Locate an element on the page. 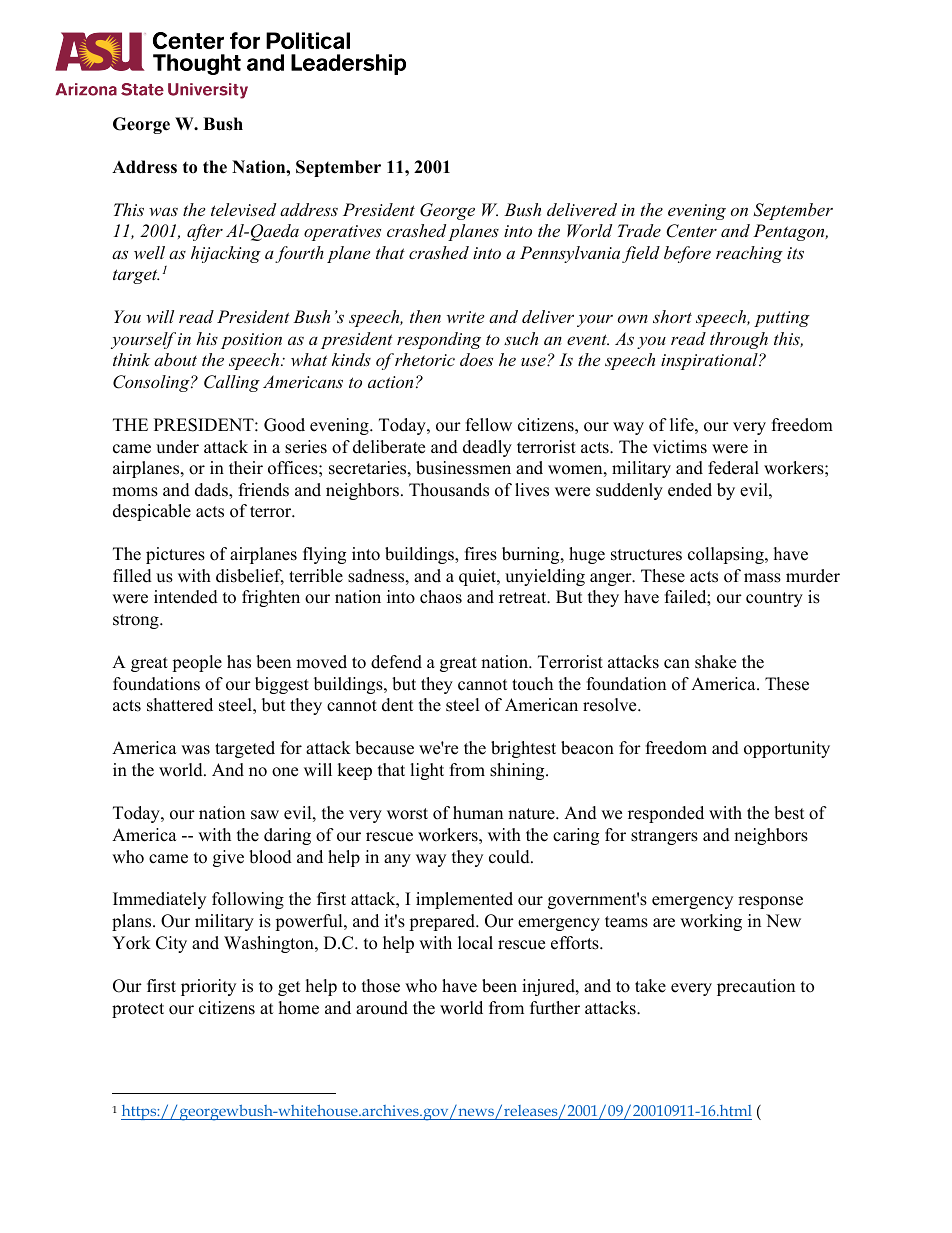  after is located at coordinates (205, 232).
